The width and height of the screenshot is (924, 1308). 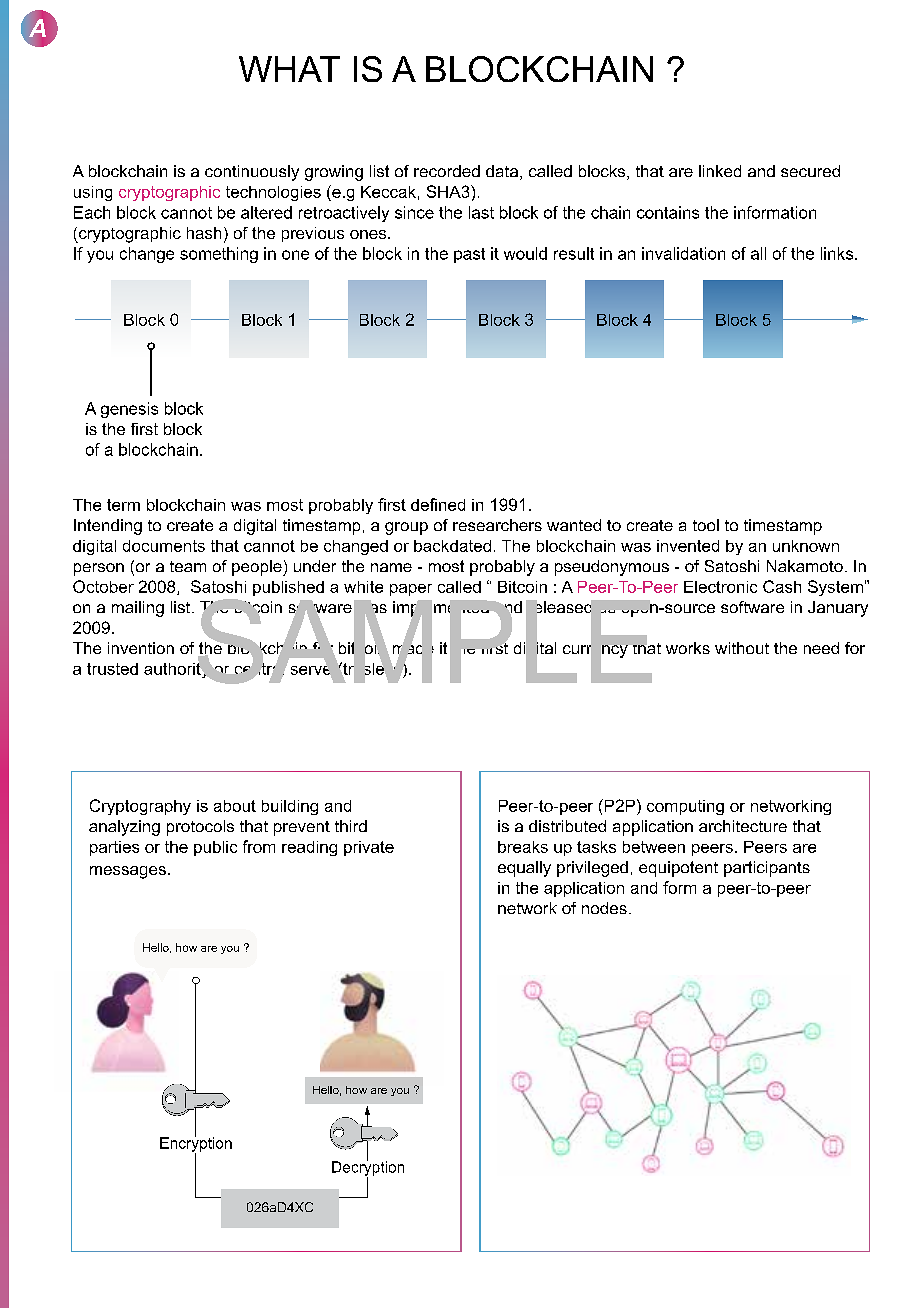 I want to click on linked, so click(x=720, y=171).
